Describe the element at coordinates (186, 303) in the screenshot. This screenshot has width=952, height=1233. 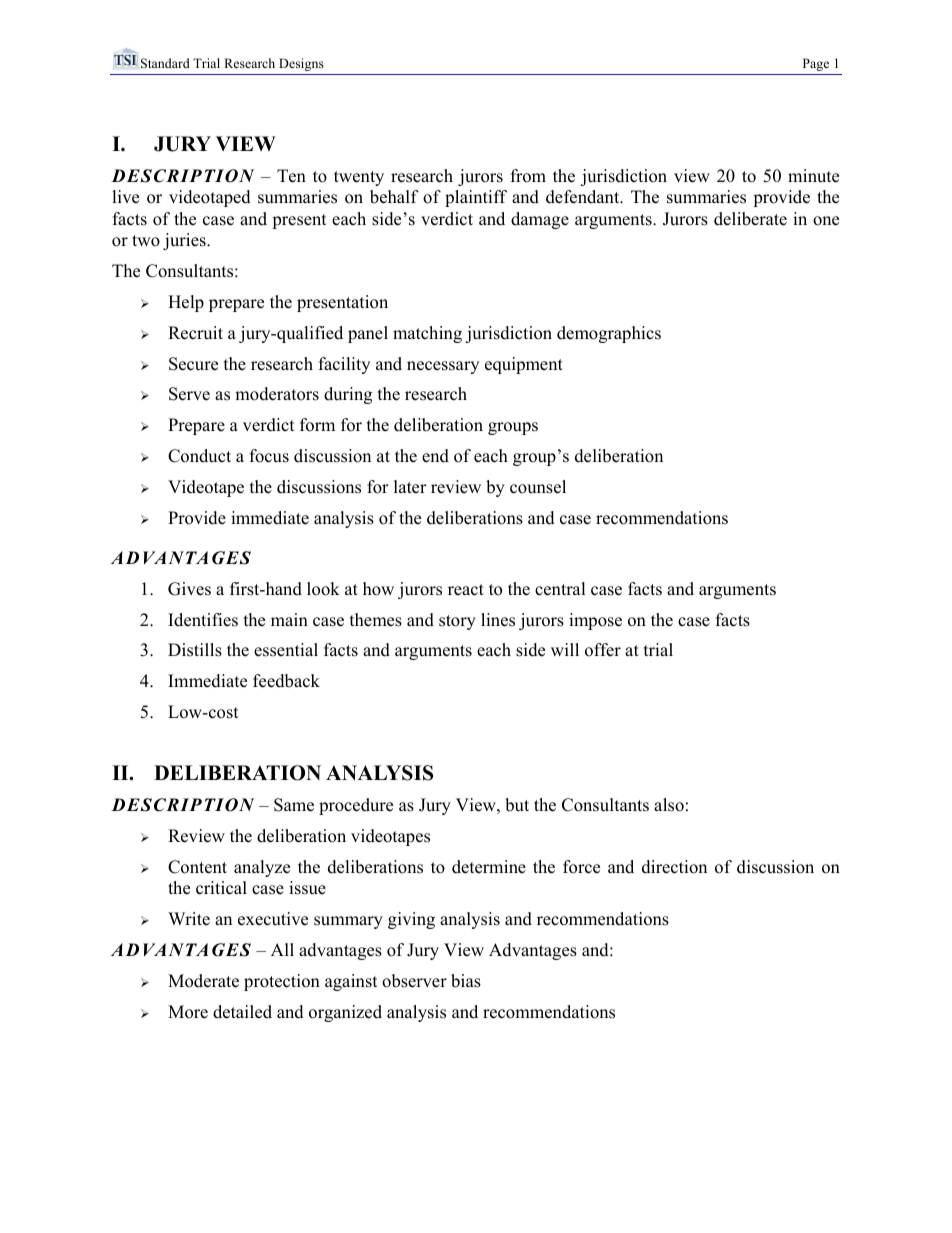
I see `Help` at that location.
